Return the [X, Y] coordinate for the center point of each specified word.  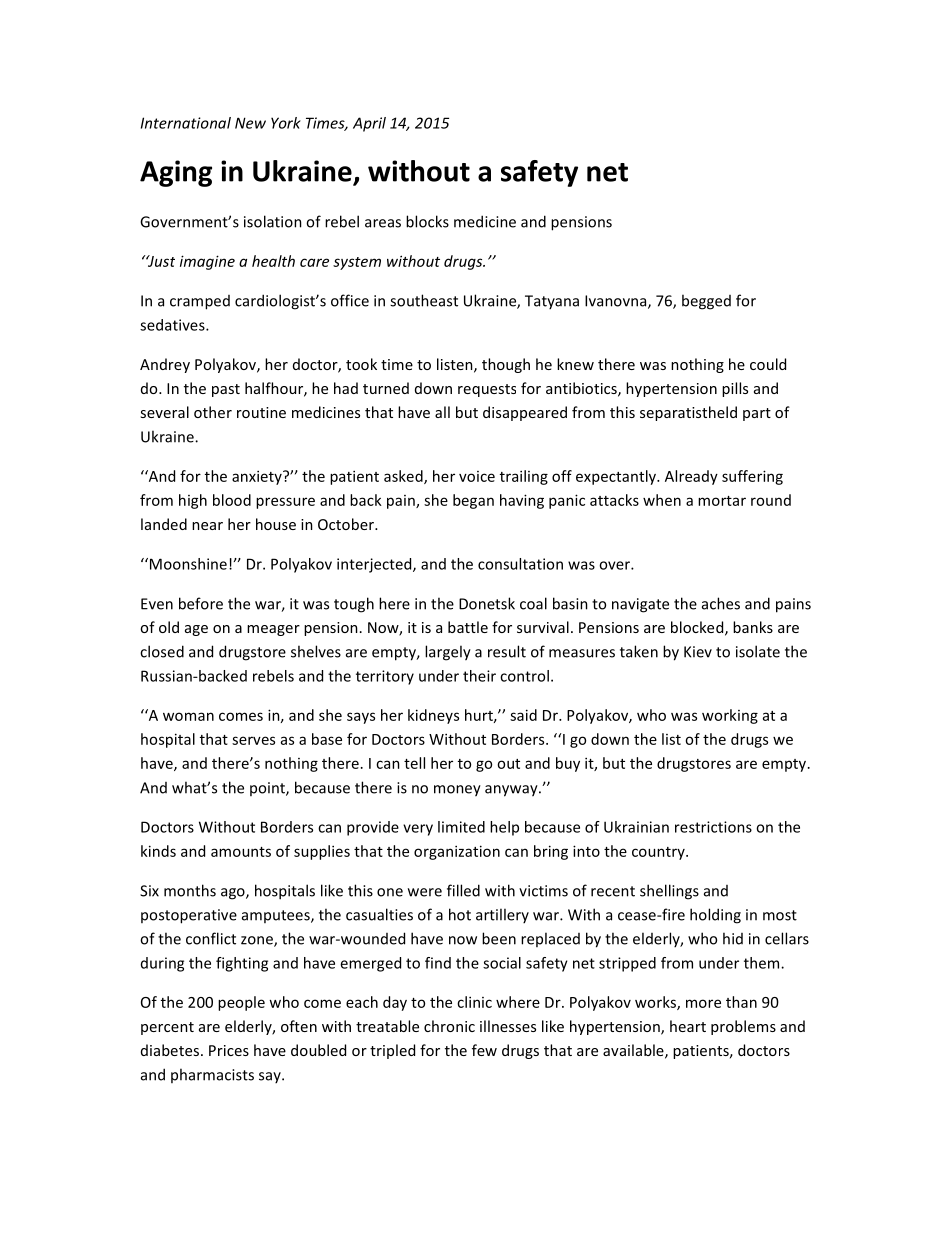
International [186, 123]
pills [735, 389]
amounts [241, 852]
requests [487, 390]
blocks [427, 221]
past [226, 390]
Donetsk [487, 603]
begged [706, 302]
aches [721, 603]
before [201, 603]
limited [461, 827]
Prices [229, 1050]
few [484, 1050]
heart [688, 1026]
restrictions [713, 827]
